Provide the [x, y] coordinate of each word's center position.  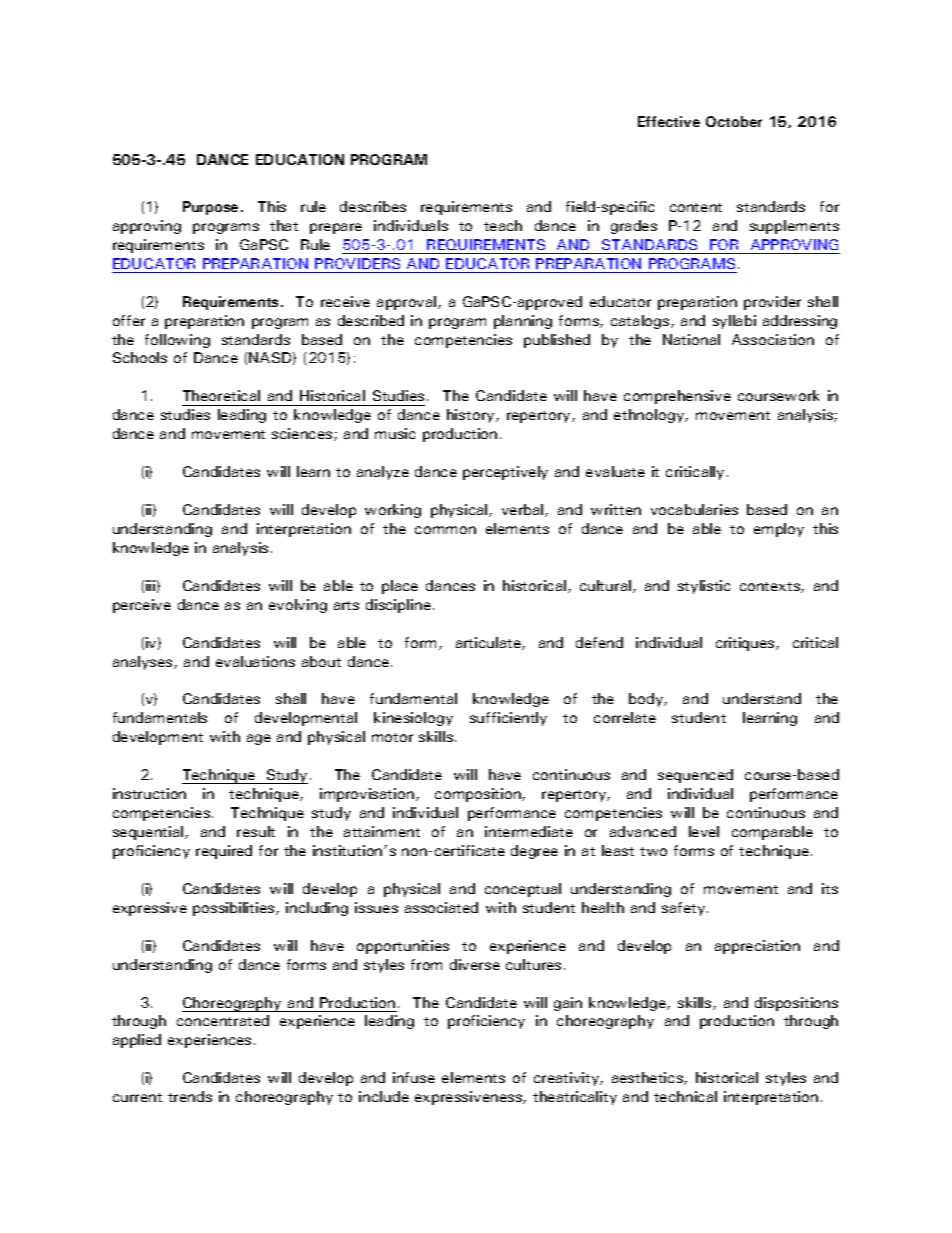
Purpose [210, 208]
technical [685, 1096]
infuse [414, 1077]
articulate [489, 643]
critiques [746, 644]
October [734, 121]
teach [503, 225]
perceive [142, 606]
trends [190, 1096]
